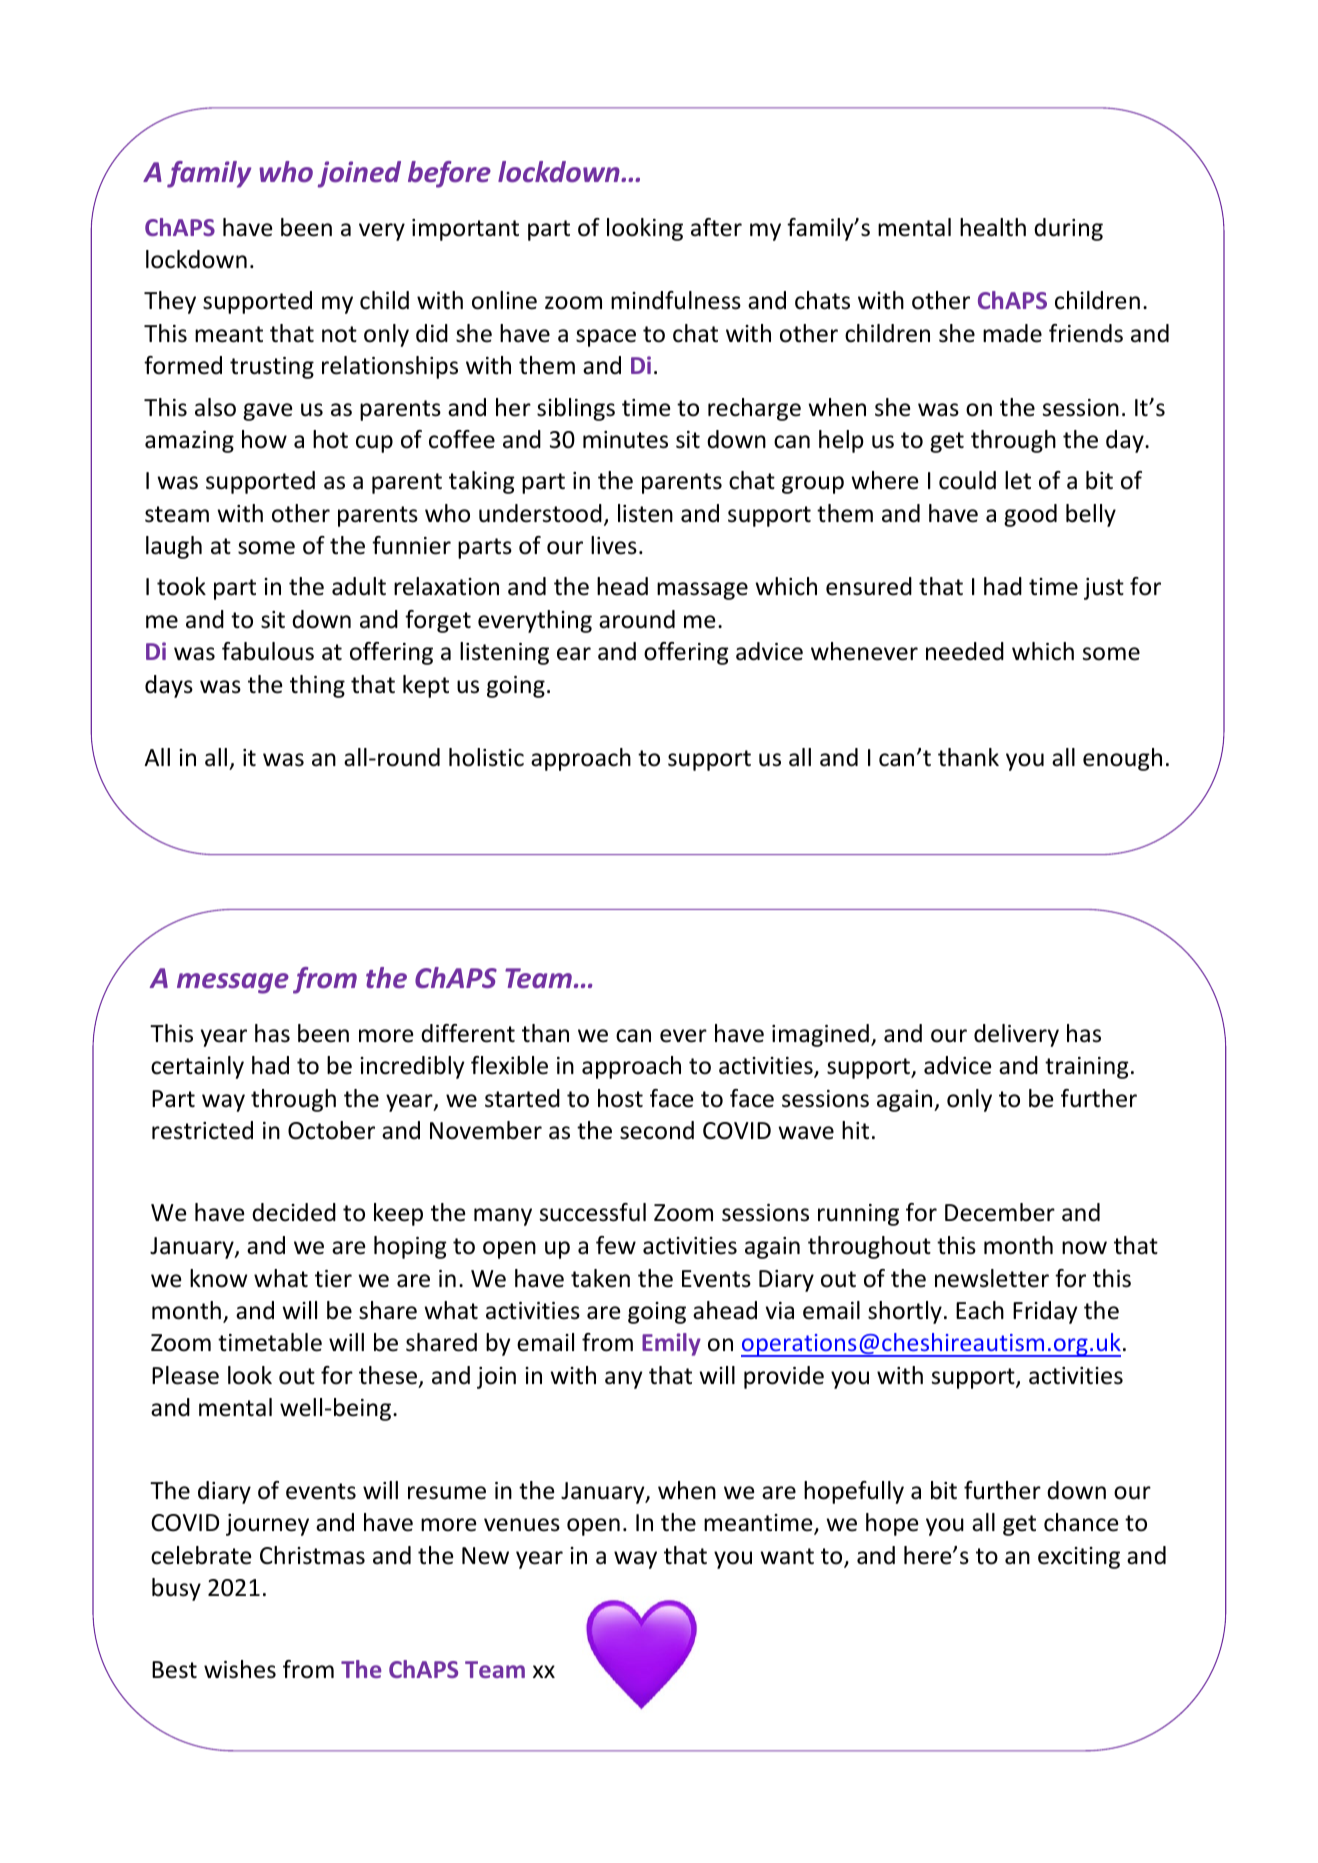  Describe the element at coordinates (359, 586) in the page. I see `adult` at that location.
